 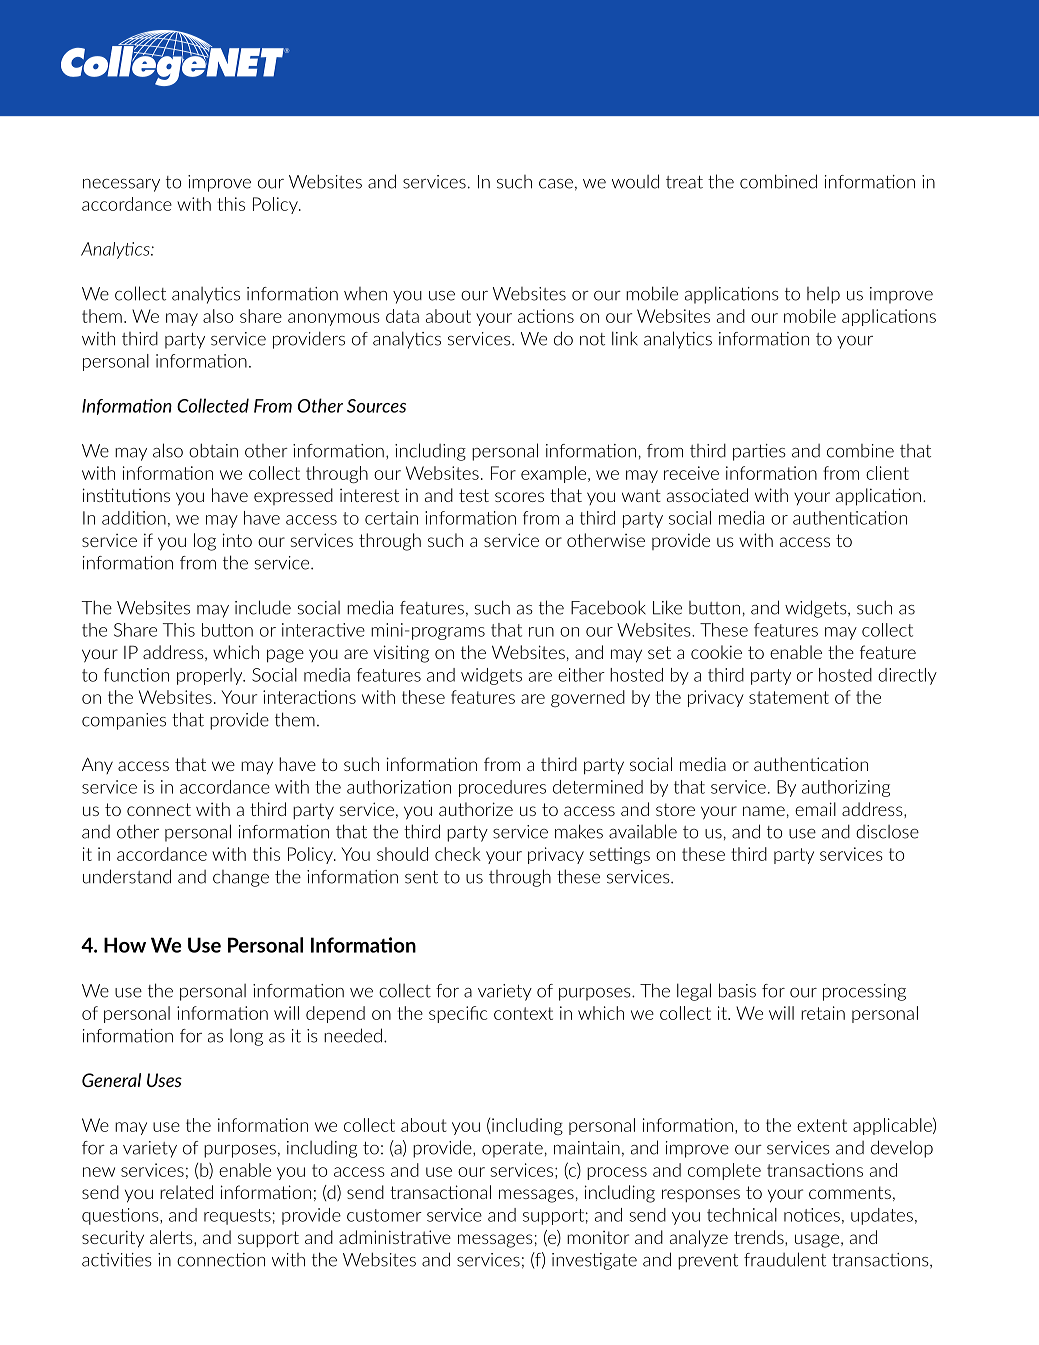 I want to click on usage, so click(x=817, y=1241).
